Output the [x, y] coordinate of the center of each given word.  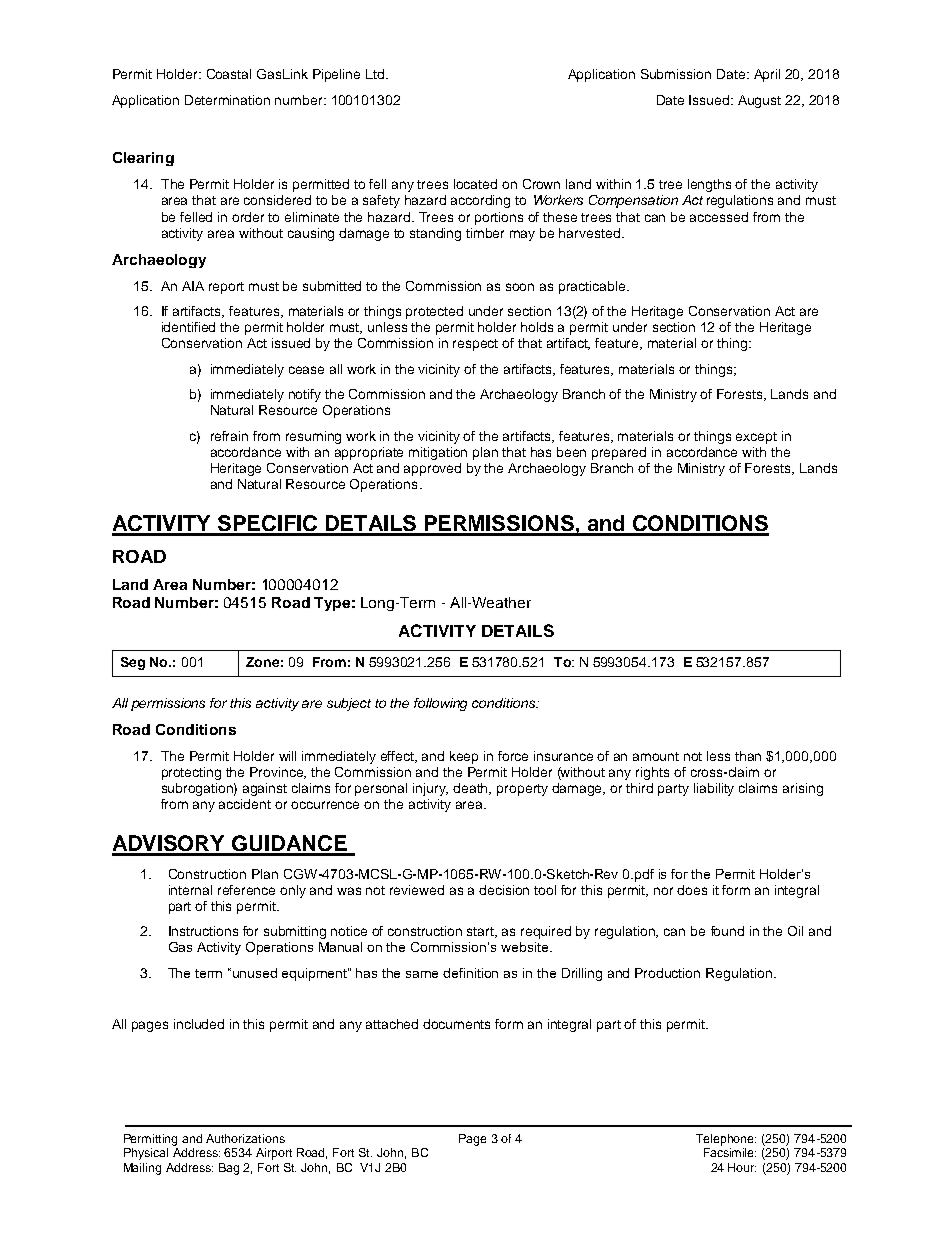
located [475, 184]
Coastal [229, 74]
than [748, 756]
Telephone [726, 1140]
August [759, 101]
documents [456, 1024]
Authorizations [245, 1138]
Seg [133, 663]
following [440, 704]
